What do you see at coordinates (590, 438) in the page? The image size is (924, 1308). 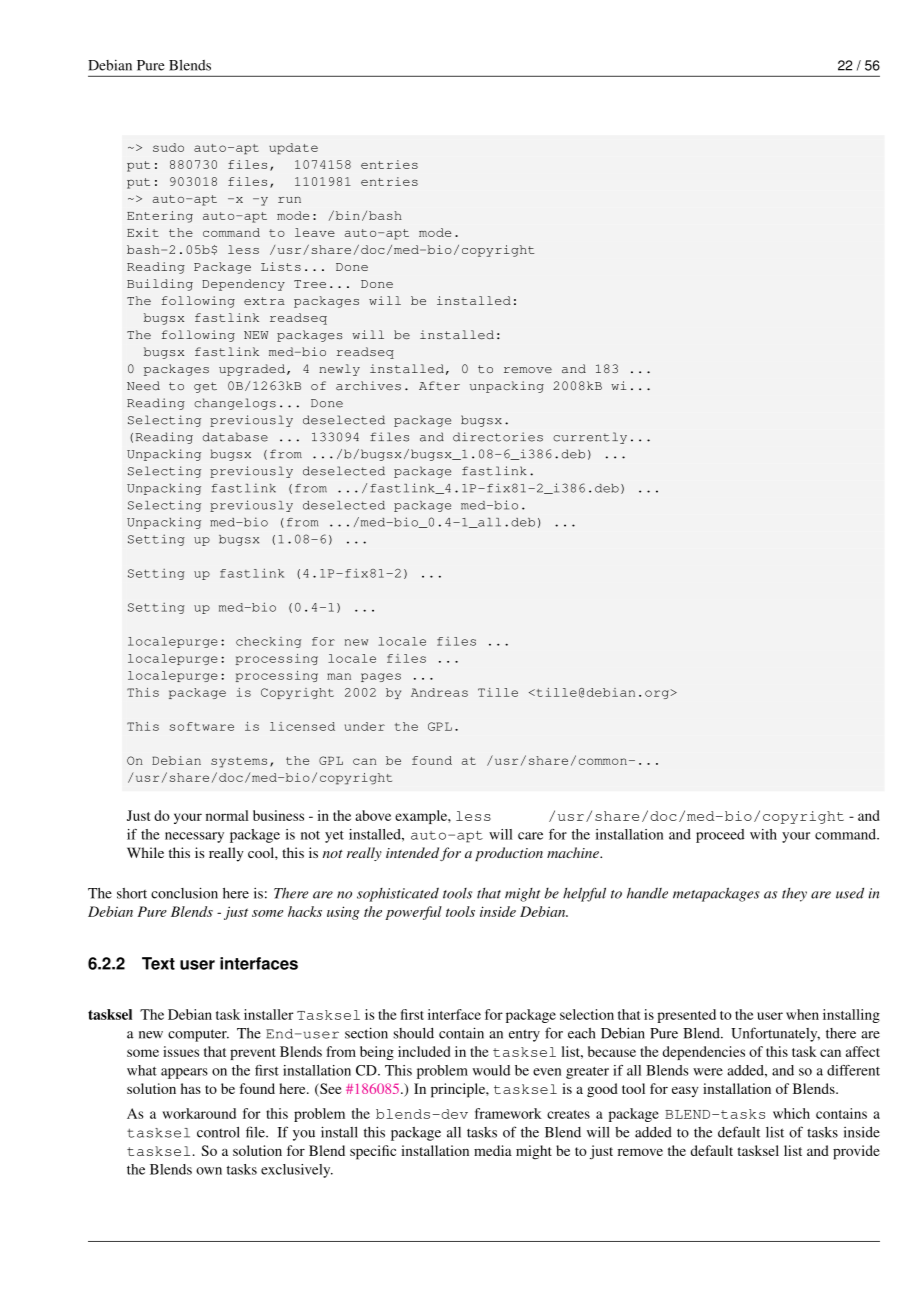 I see `currently` at bounding box center [590, 438].
